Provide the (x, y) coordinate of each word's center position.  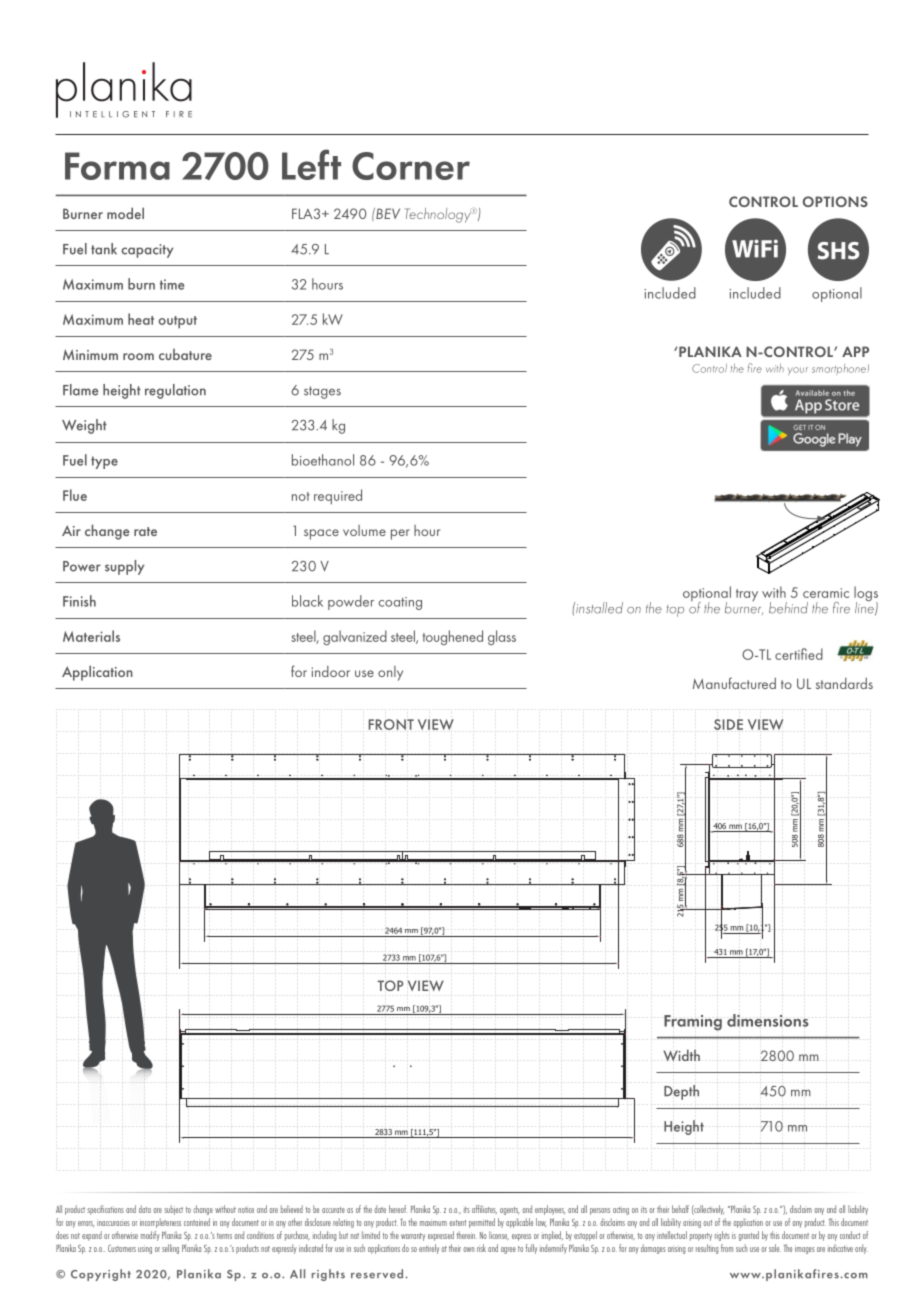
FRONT (391, 724)
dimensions (768, 1020)
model (125, 213)
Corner (411, 166)
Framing (693, 1023)
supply (124, 567)
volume (364, 530)
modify (150, 1236)
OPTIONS (835, 201)
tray (747, 595)
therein (466, 1235)
